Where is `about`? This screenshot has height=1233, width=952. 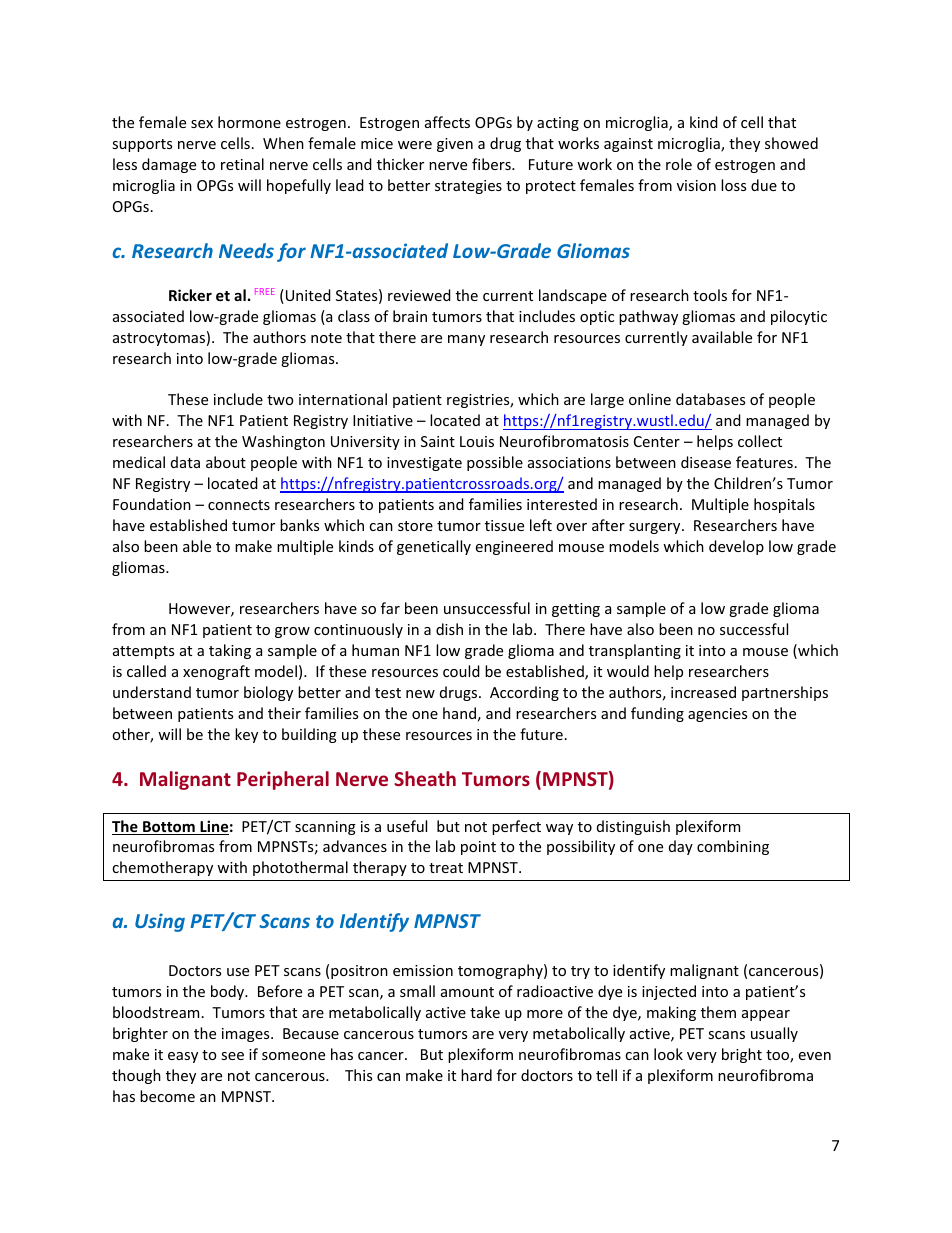
about is located at coordinates (226, 462).
